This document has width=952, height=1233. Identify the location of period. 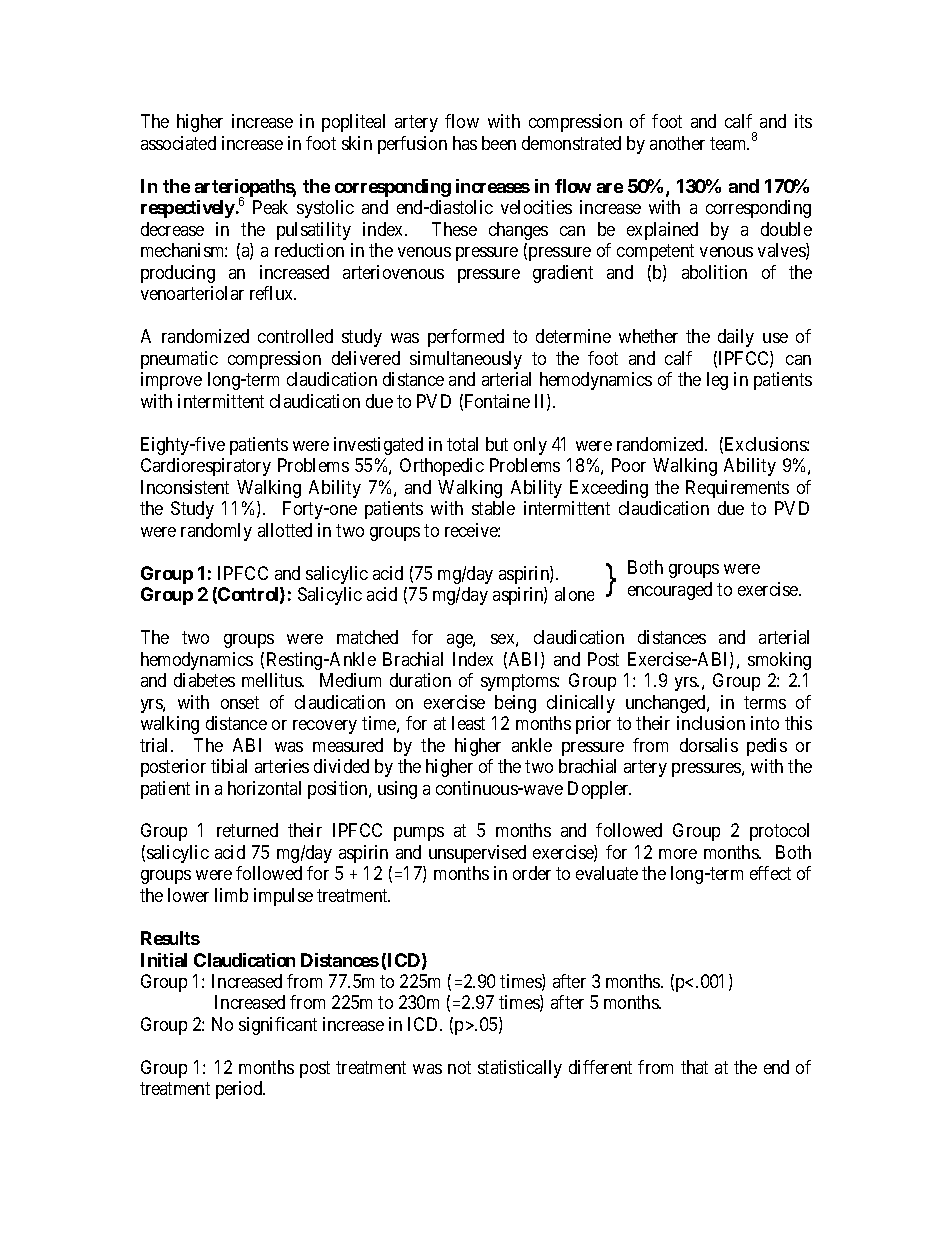
(240, 1090).
